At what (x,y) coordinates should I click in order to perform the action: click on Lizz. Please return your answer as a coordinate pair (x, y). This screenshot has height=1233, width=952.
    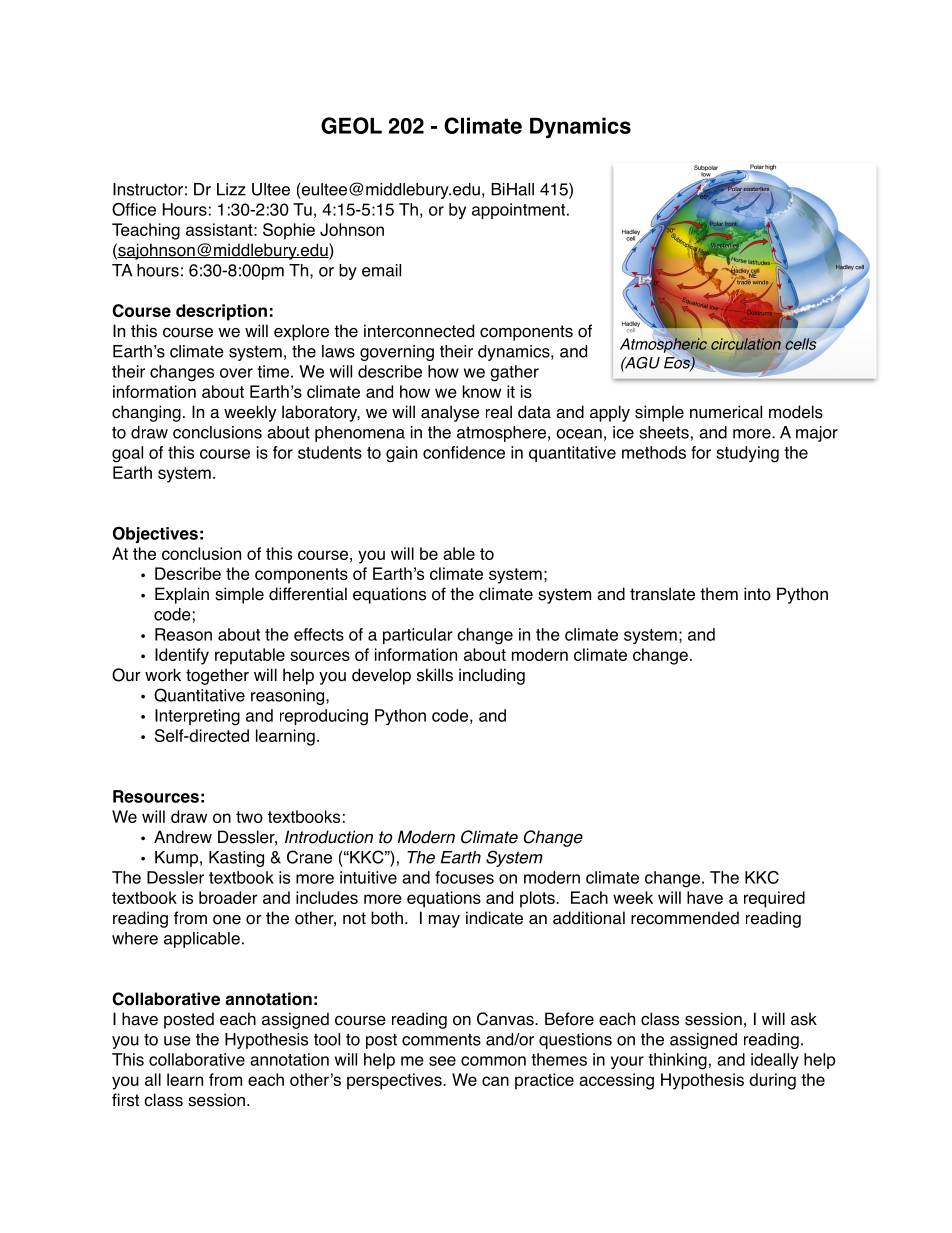
    Looking at the image, I should click on (231, 189).
